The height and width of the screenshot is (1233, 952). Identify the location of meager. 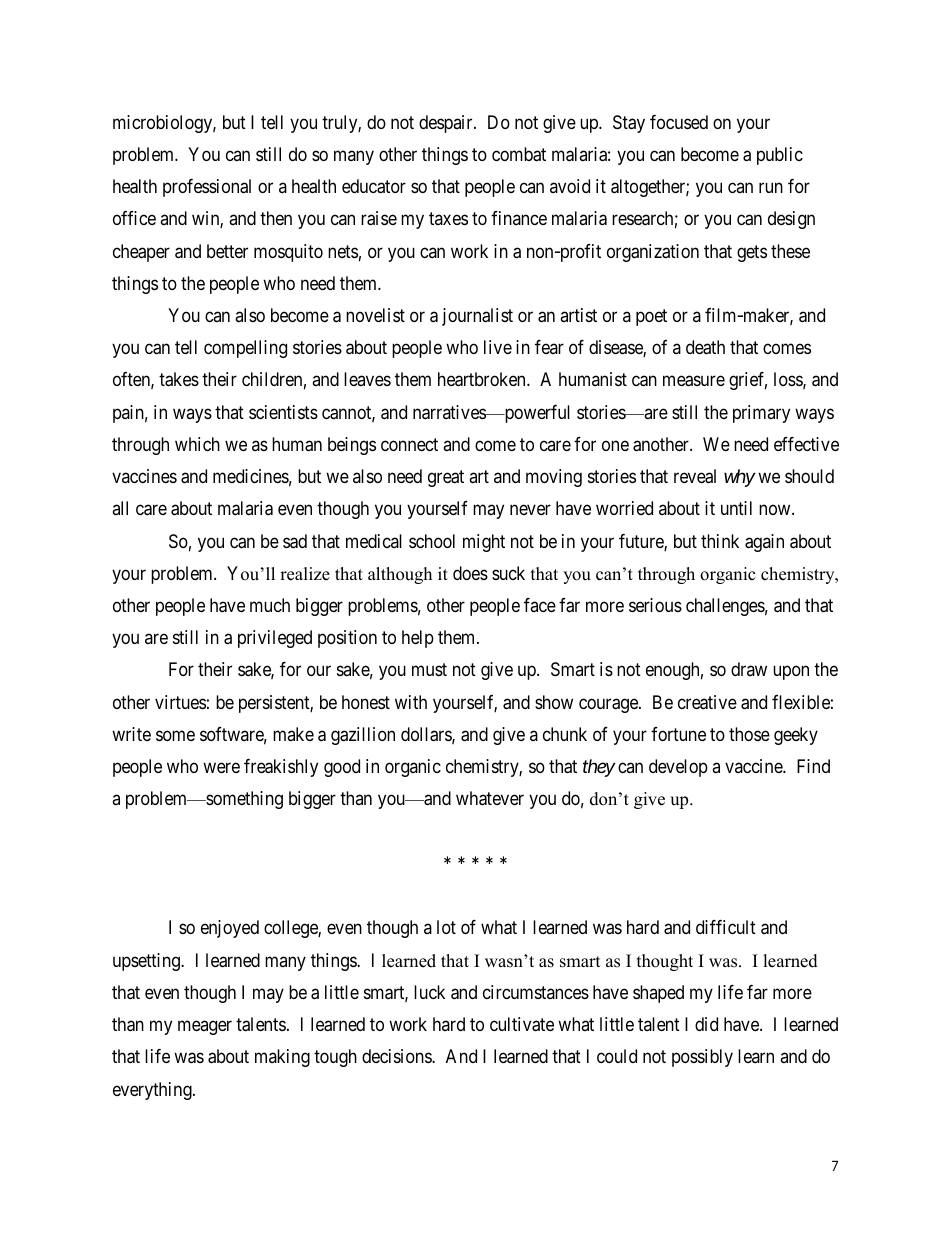
(205, 1028).
